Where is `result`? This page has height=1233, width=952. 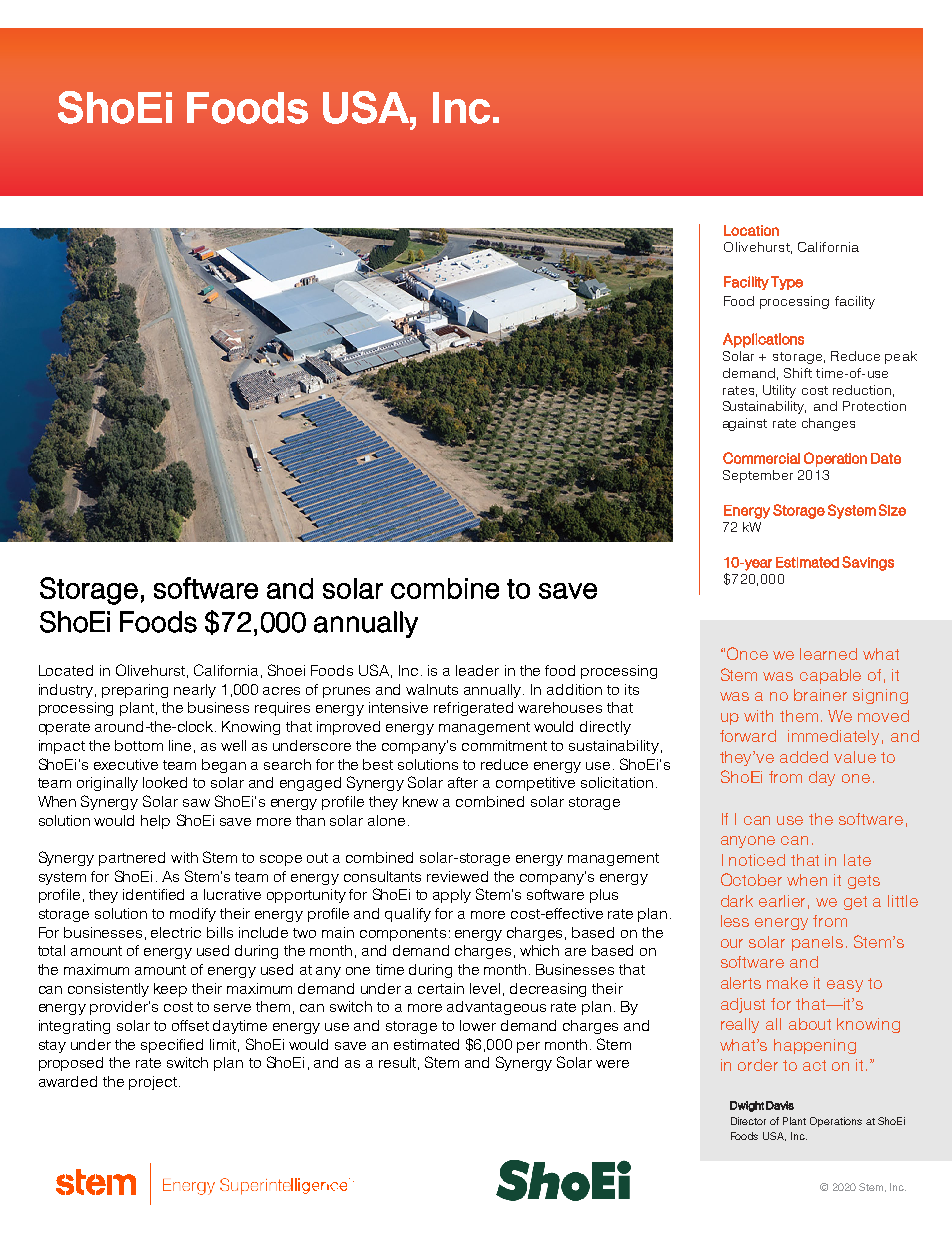 result is located at coordinates (397, 1062).
